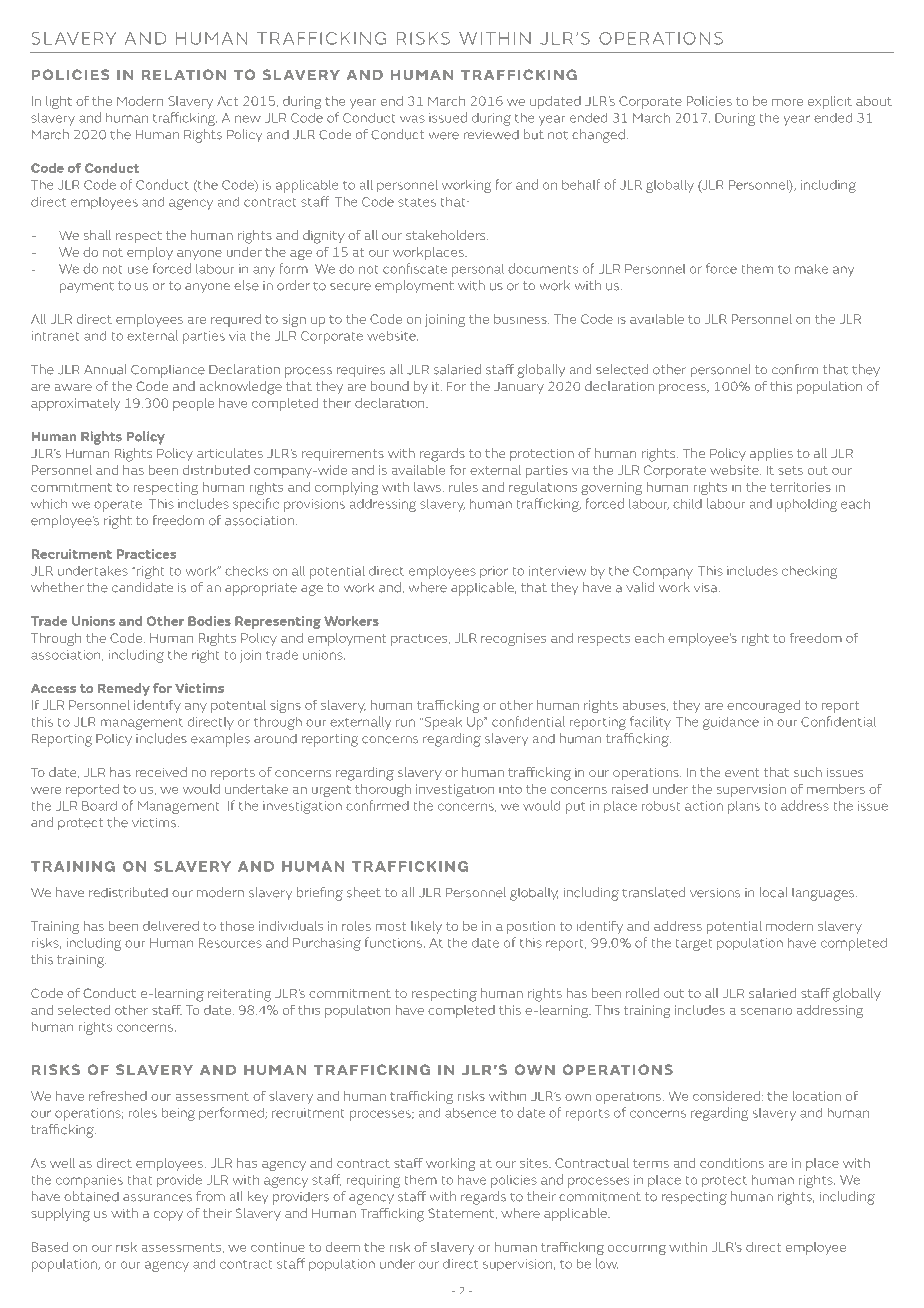 The image size is (924, 1308). I want to click on more, so click(787, 102).
